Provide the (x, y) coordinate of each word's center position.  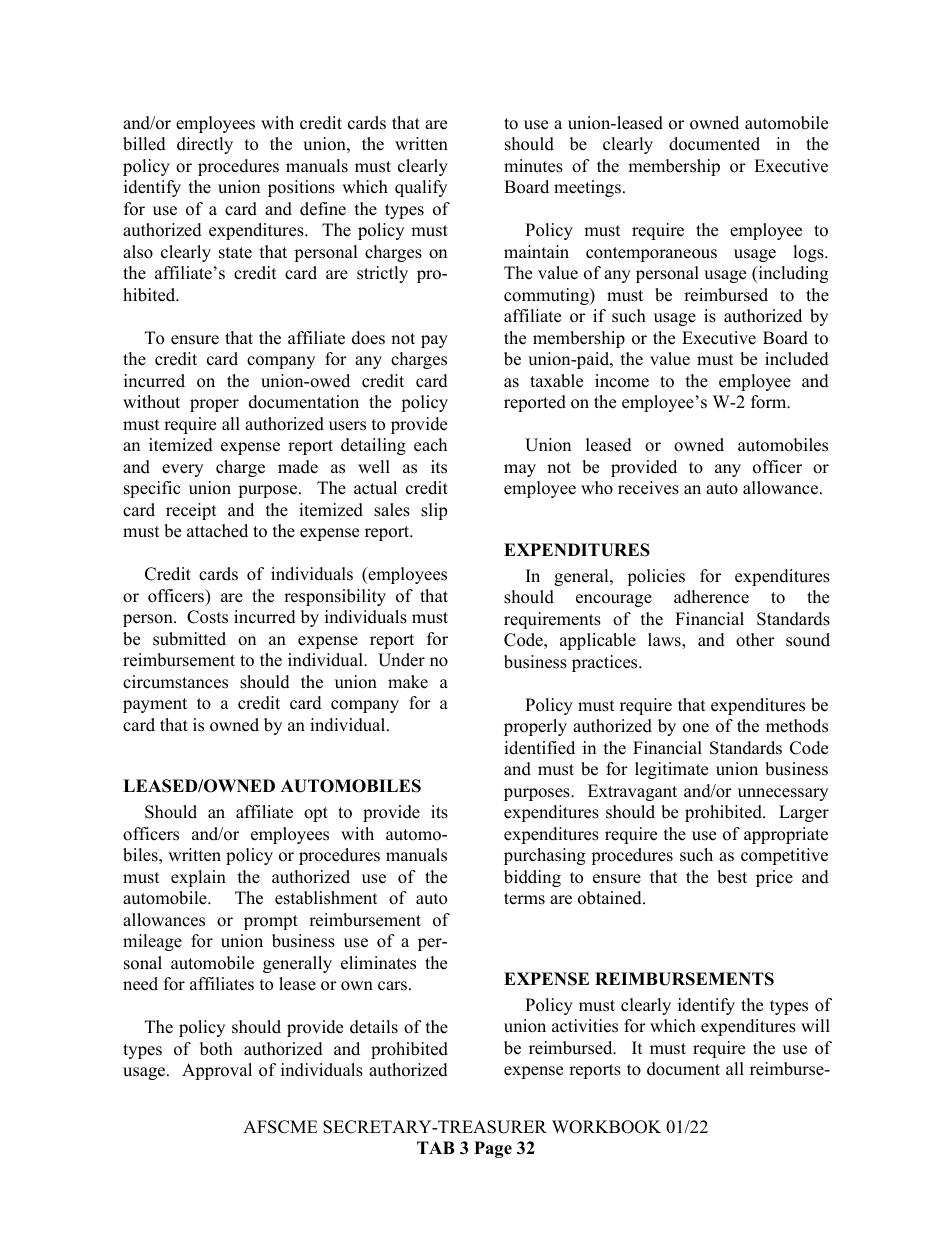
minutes (533, 166)
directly (205, 145)
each (430, 445)
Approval (217, 1071)
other (755, 640)
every (182, 470)
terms (524, 899)
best (732, 877)
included (797, 359)
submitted (189, 639)
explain (198, 878)
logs (809, 253)
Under (401, 660)
